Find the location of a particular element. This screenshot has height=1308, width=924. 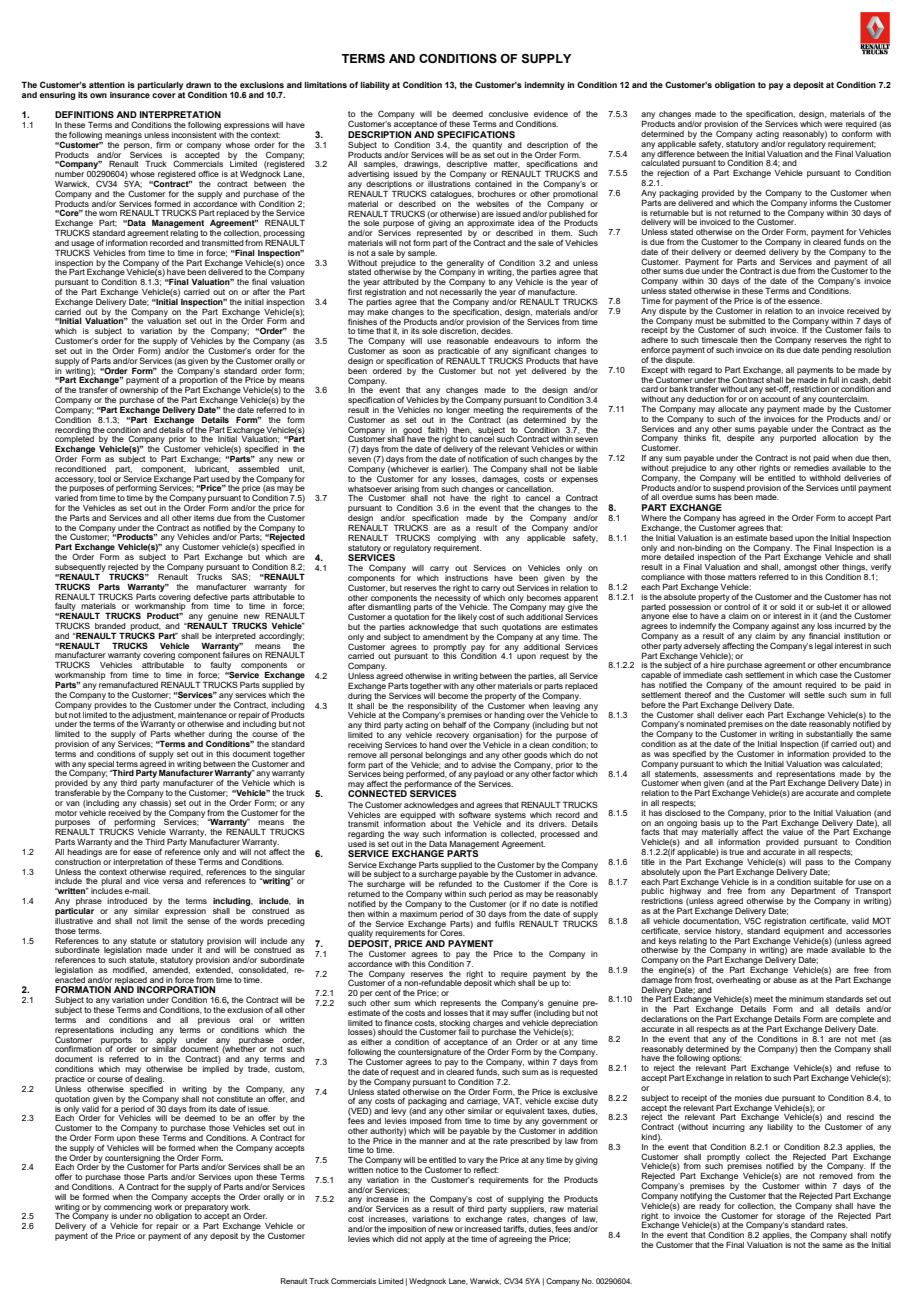

versa is located at coordinates (173, 881).
